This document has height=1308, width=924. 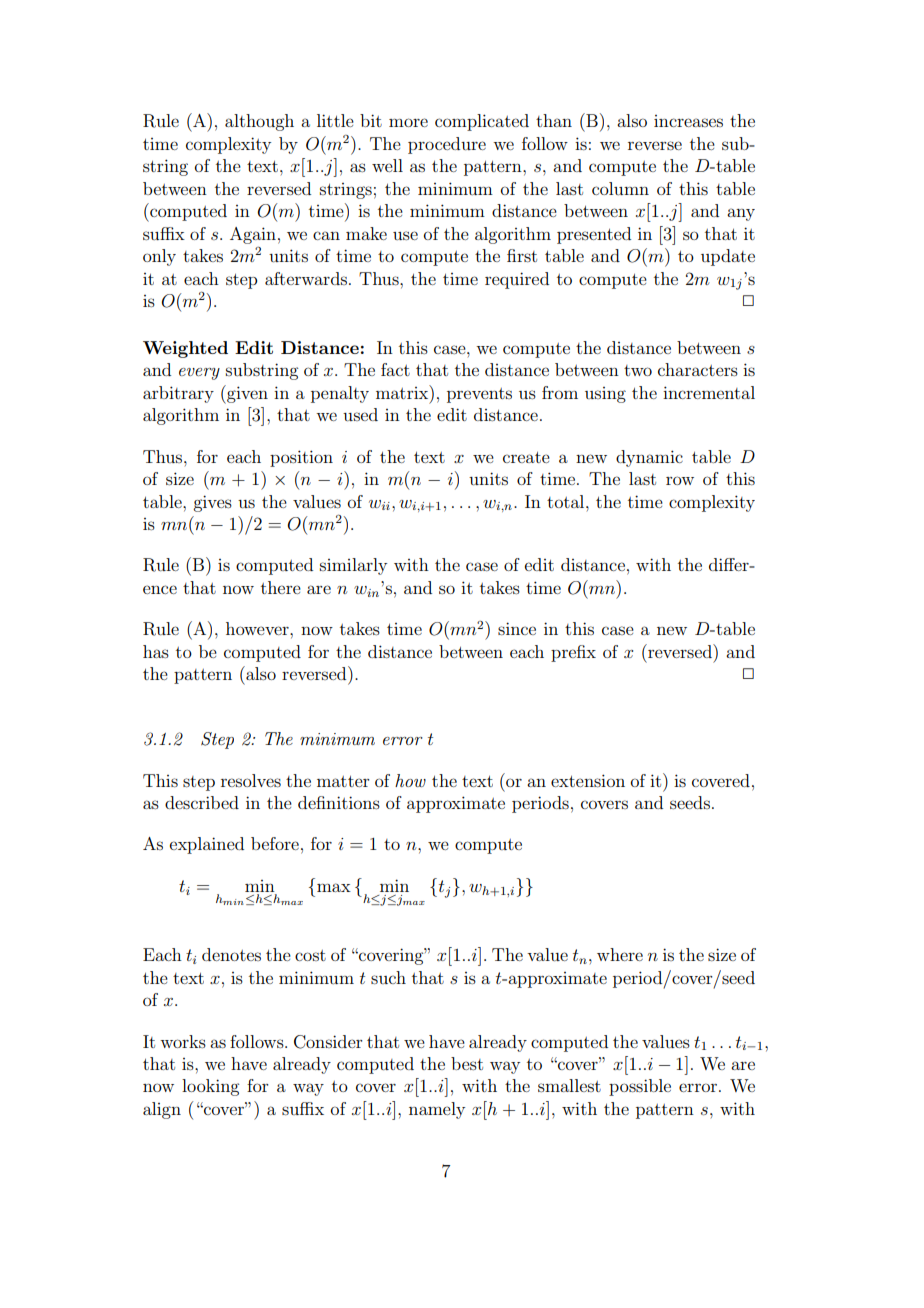 What do you see at coordinates (259, 122) in the document?
I see `although` at bounding box center [259, 122].
